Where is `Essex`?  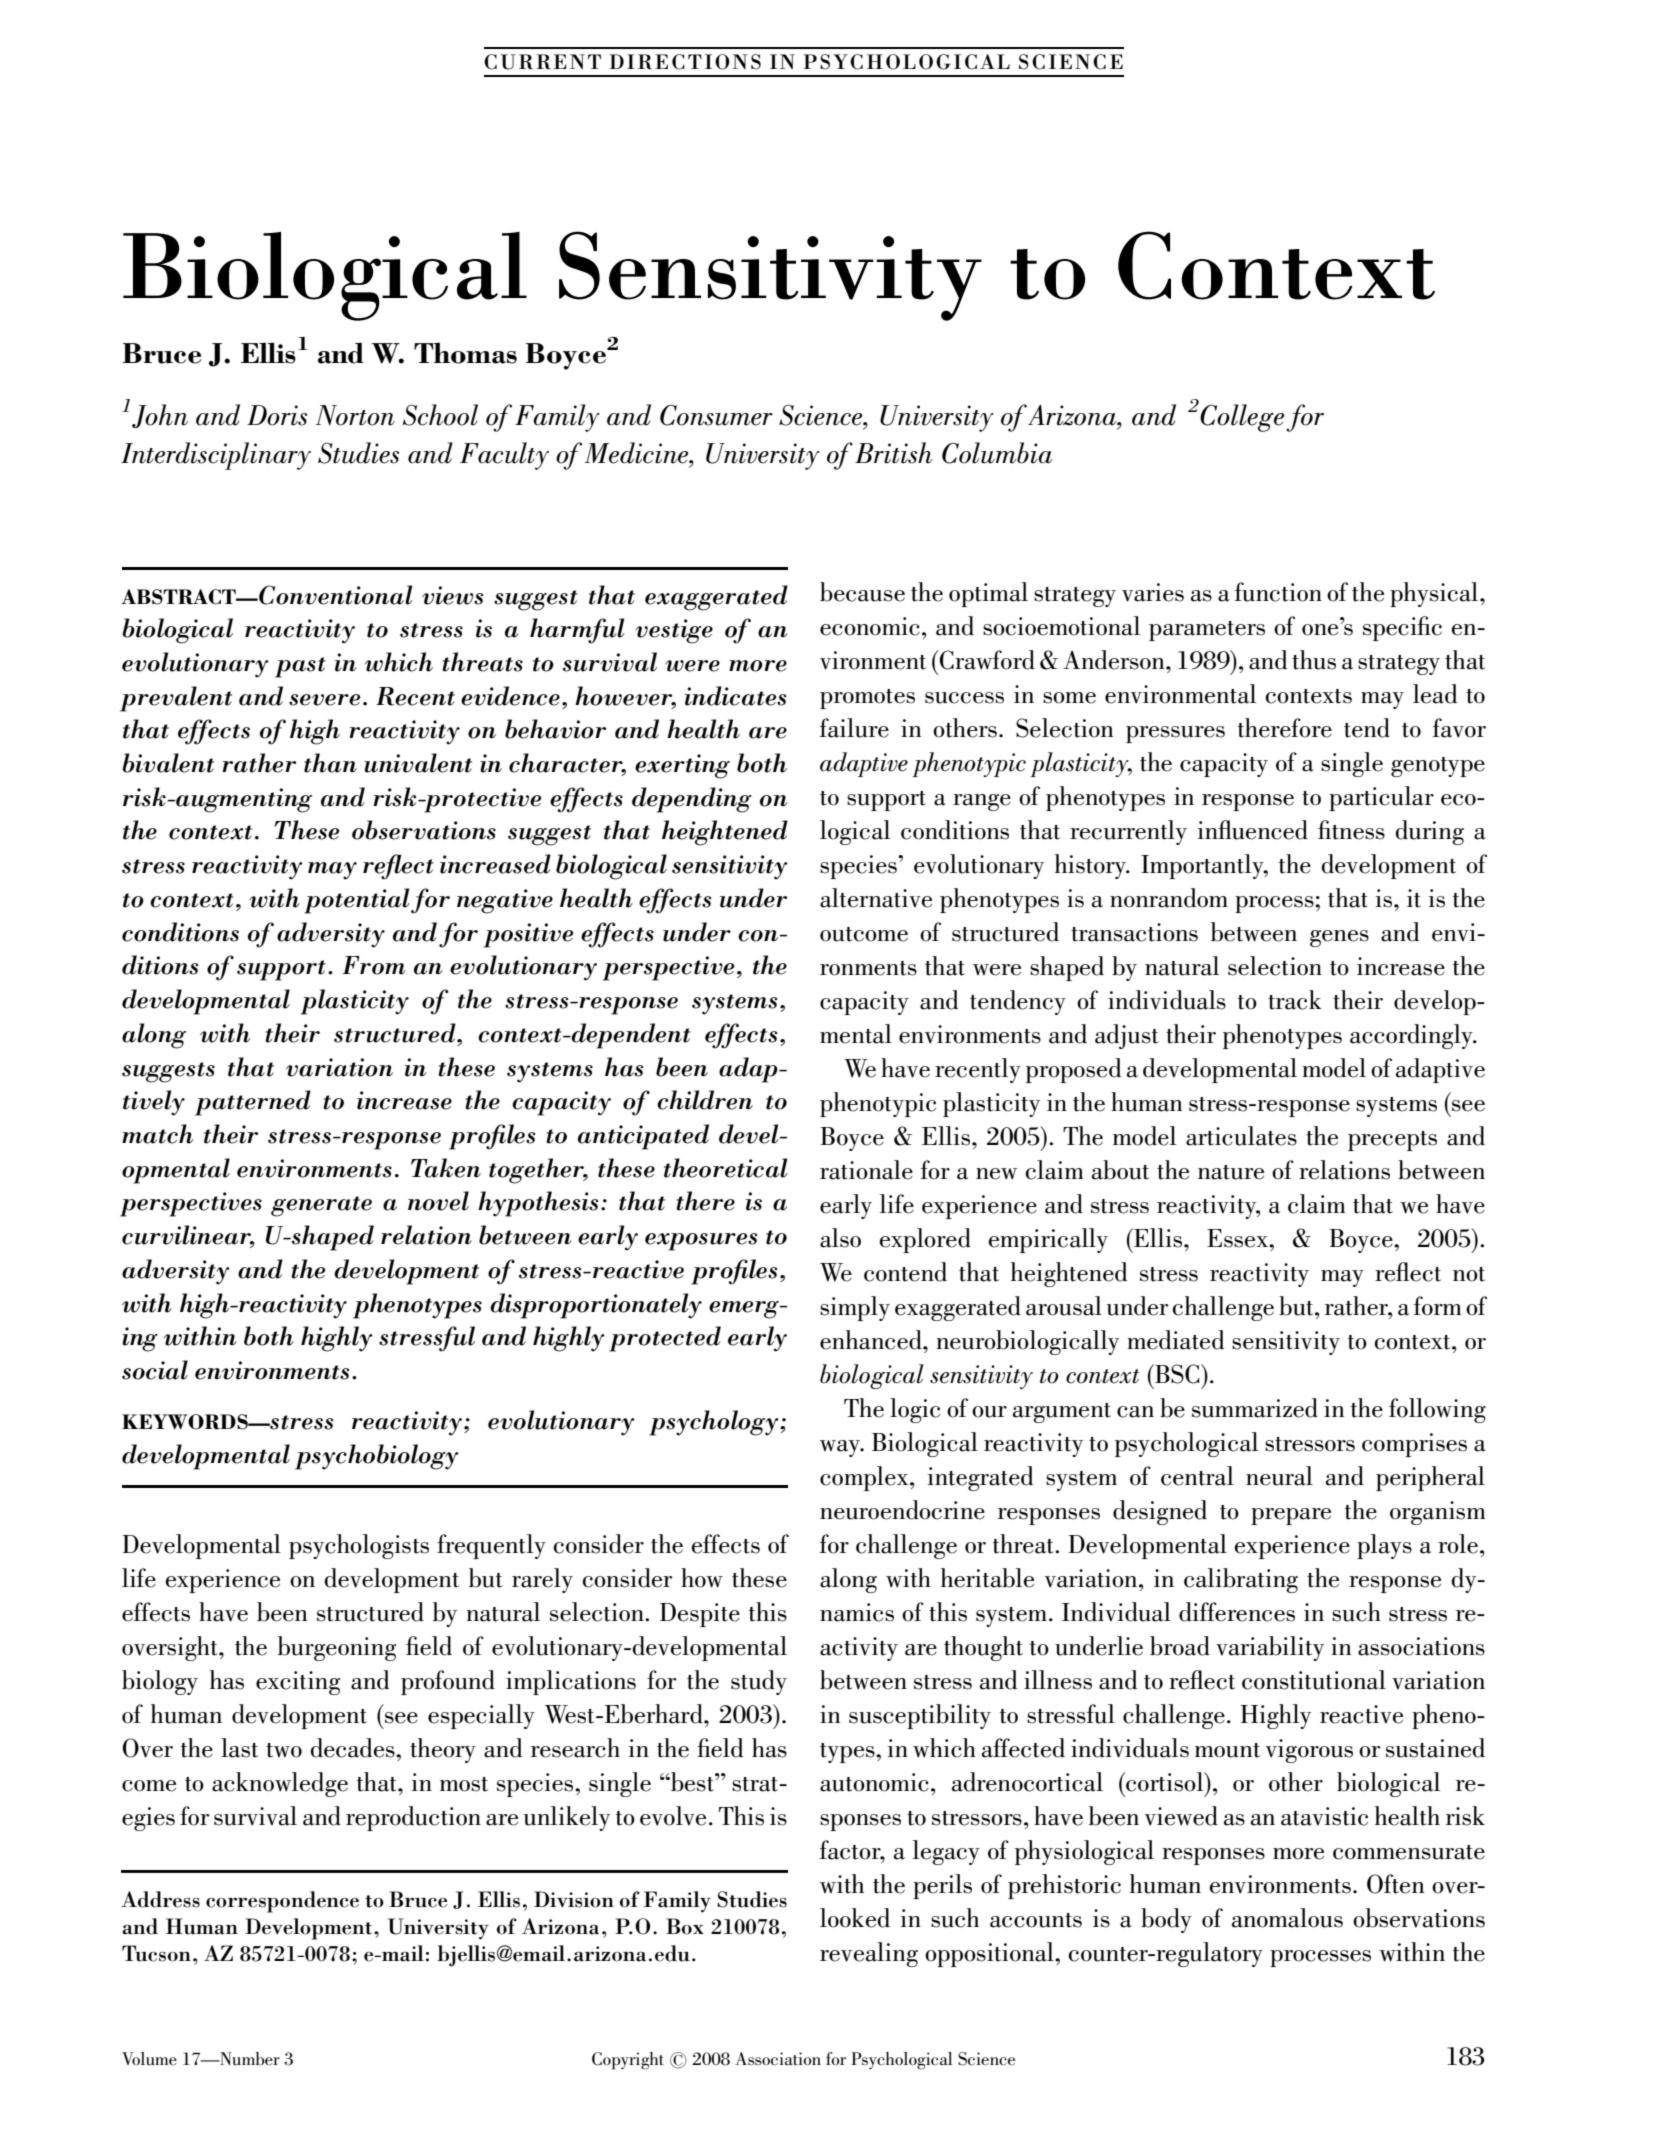
Essex is located at coordinates (1238, 1238).
